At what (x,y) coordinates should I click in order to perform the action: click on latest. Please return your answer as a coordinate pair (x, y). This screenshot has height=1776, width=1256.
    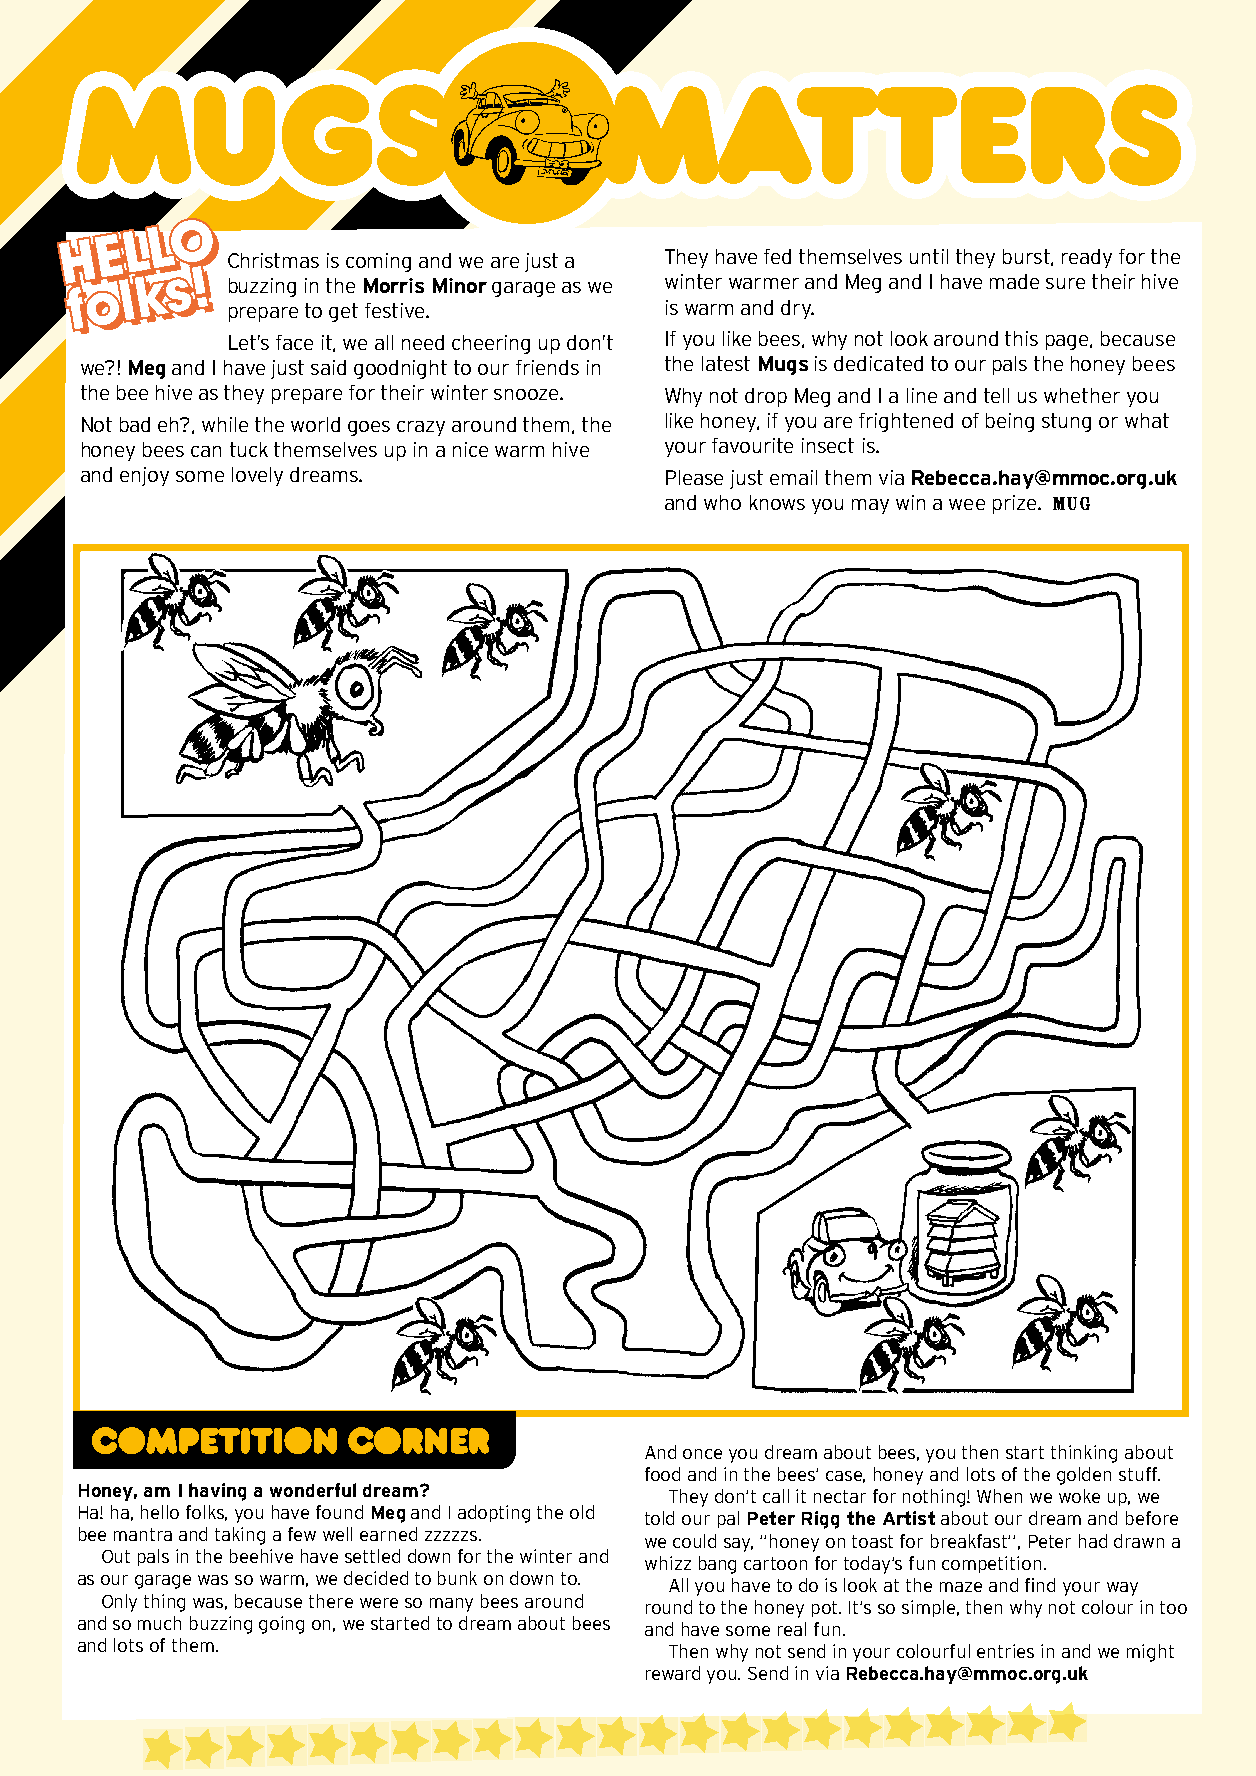
    Looking at the image, I should click on (726, 363).
